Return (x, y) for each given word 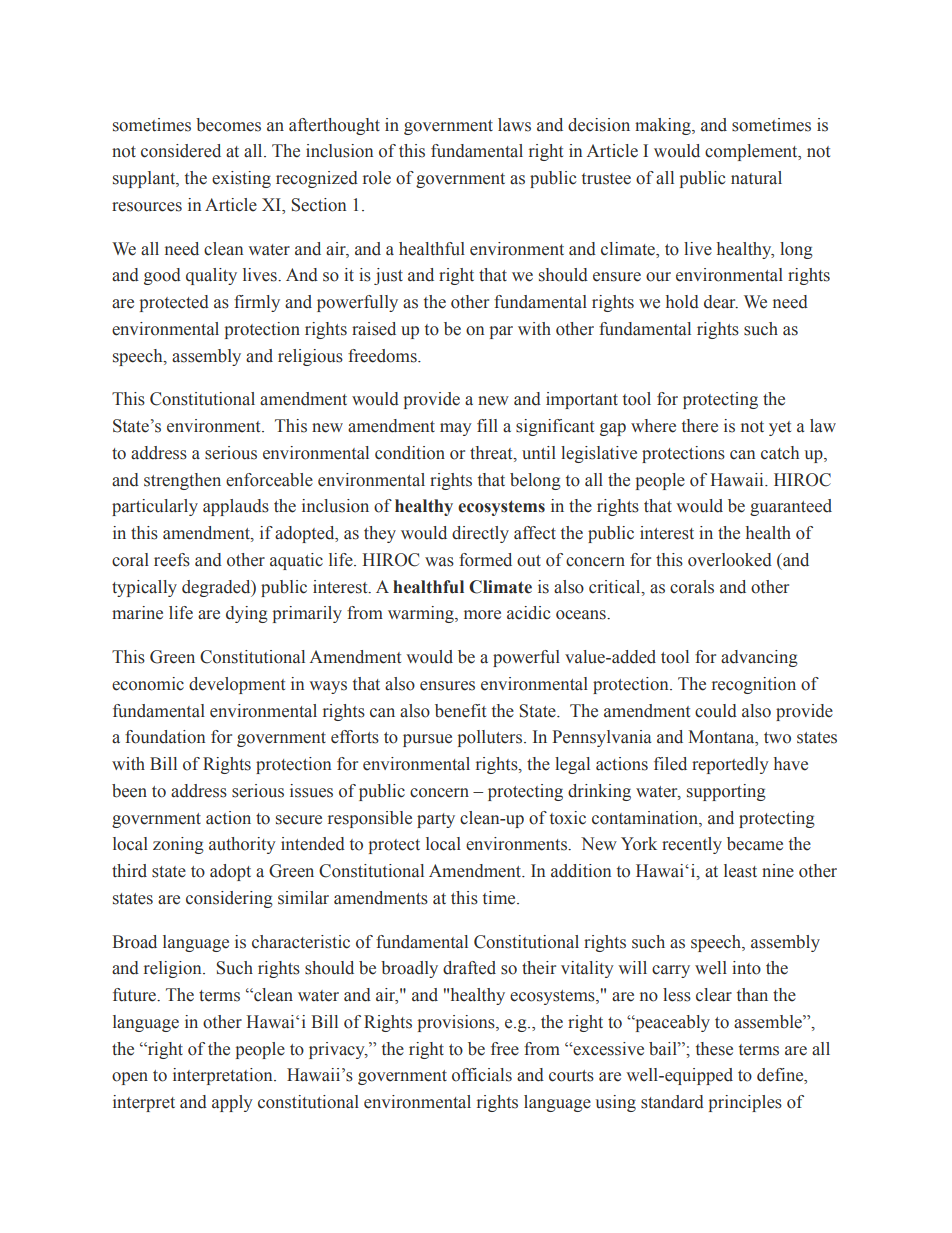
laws (514, 125)
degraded (217, 588)
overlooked (730, 560)
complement (752, 152)
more (482, 615)
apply (232, 1103)
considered (181, 151)
